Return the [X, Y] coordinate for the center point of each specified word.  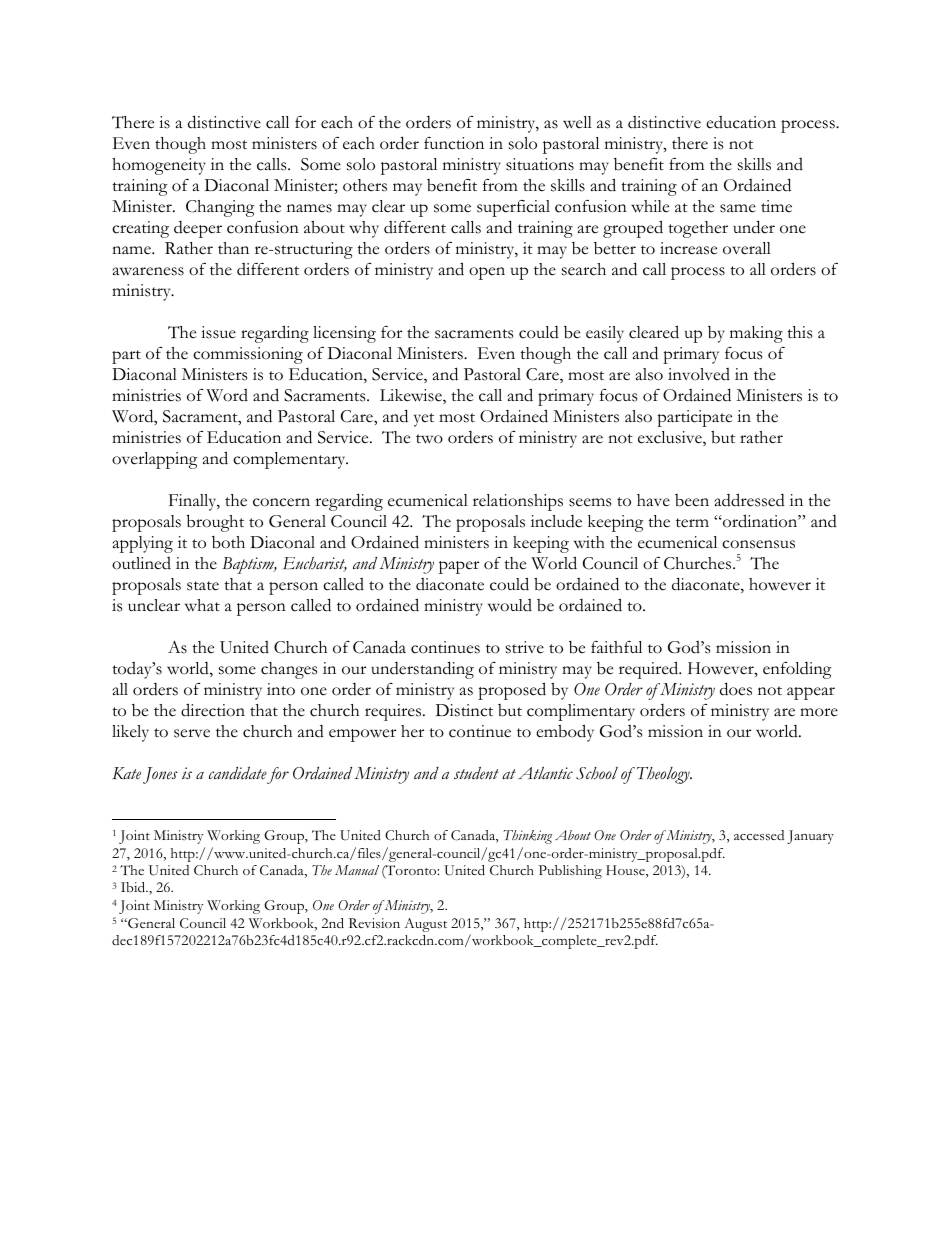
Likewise [412, 396]
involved [699, 374]
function [454, 143]
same [738, 208]
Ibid [134, 887]
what [202, 605]
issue [218, 332]
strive [525, 647]
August [425, 925]
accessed [759, 835]
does [736, 689]
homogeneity [159, 166]
